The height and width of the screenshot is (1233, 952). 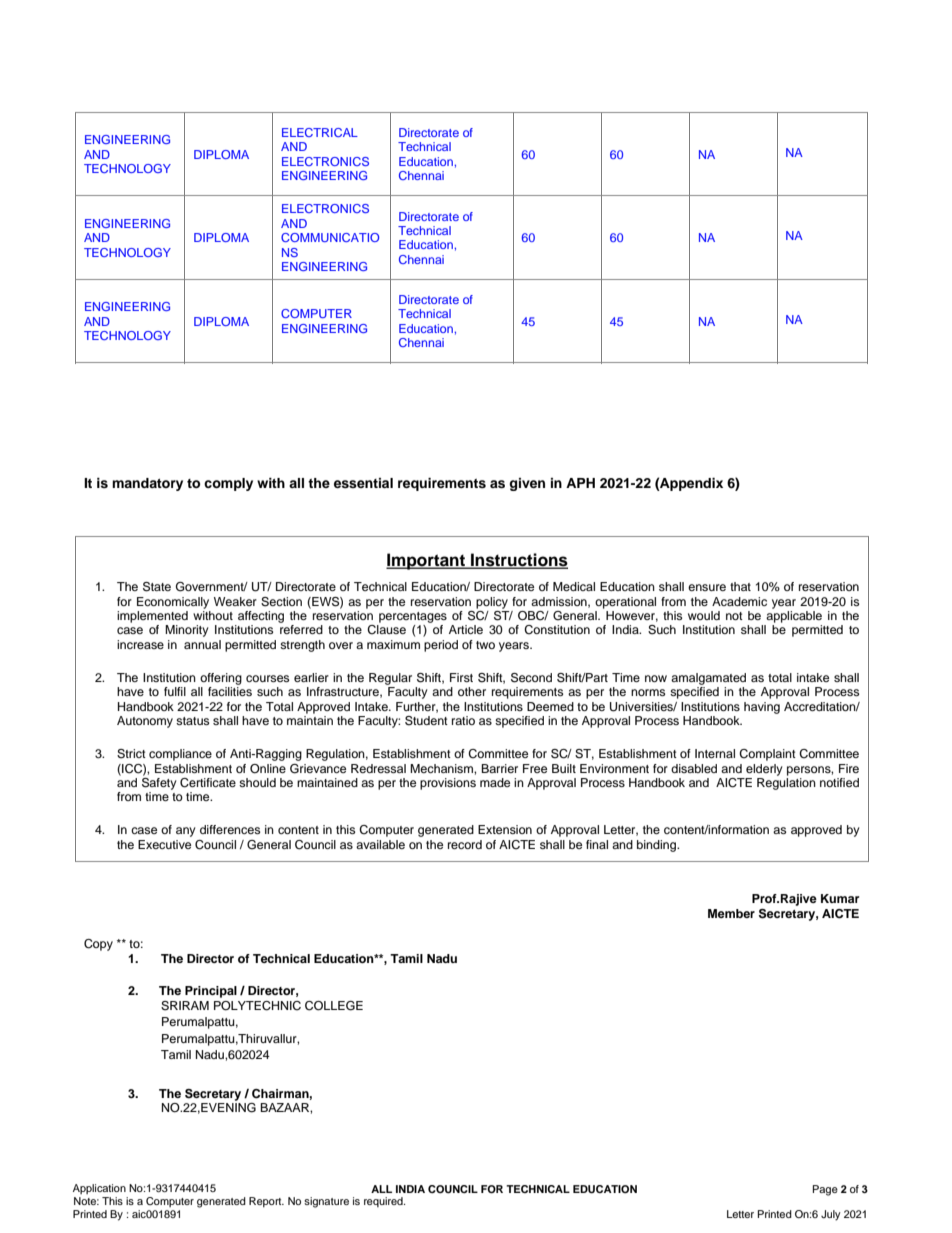 I want to click on required, so click(x=384, y=1202).
